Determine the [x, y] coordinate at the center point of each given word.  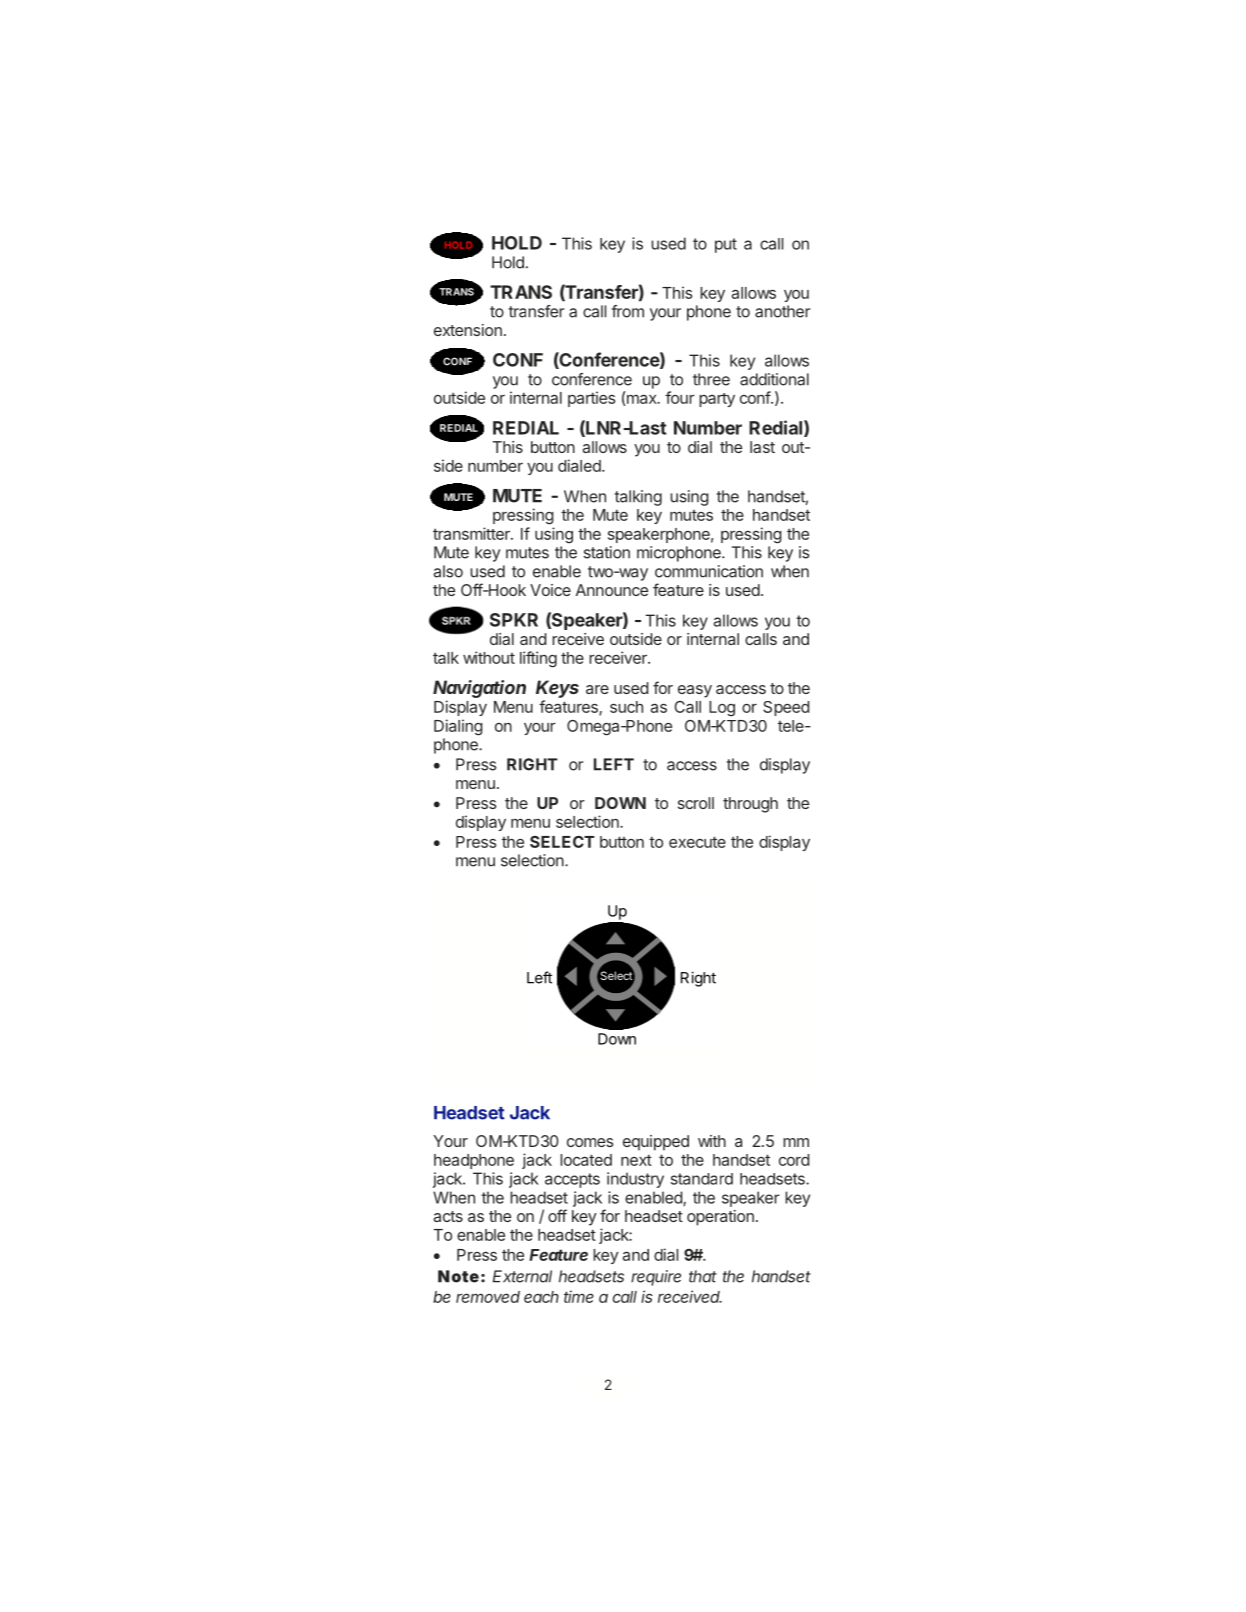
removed [488, 1297]
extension [468, 330]
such [626, 707]
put [726, 245]
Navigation [479, 689]
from [627, 311]
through [750, 805]
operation [720, 1218]
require [656, 1278]
